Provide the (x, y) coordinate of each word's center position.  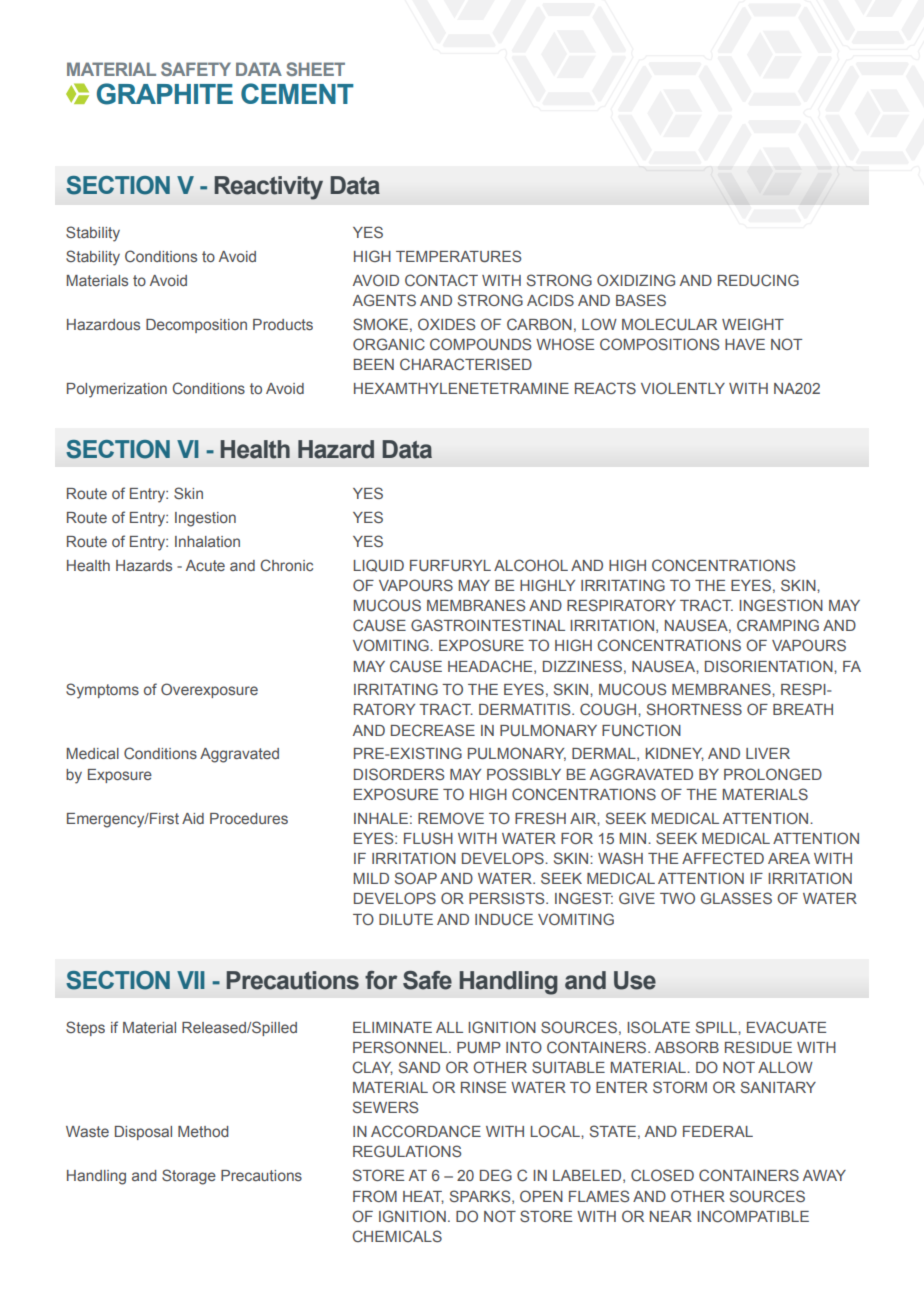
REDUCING (758, 280)
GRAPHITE (165, 94)
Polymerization (117, 390)
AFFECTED (723, 858)
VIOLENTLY (683, 388)
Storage (189, 1177)
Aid (193, 818)
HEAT (423, 1197)
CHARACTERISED (466, 364)
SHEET (315, 69)
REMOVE (451, 818)
